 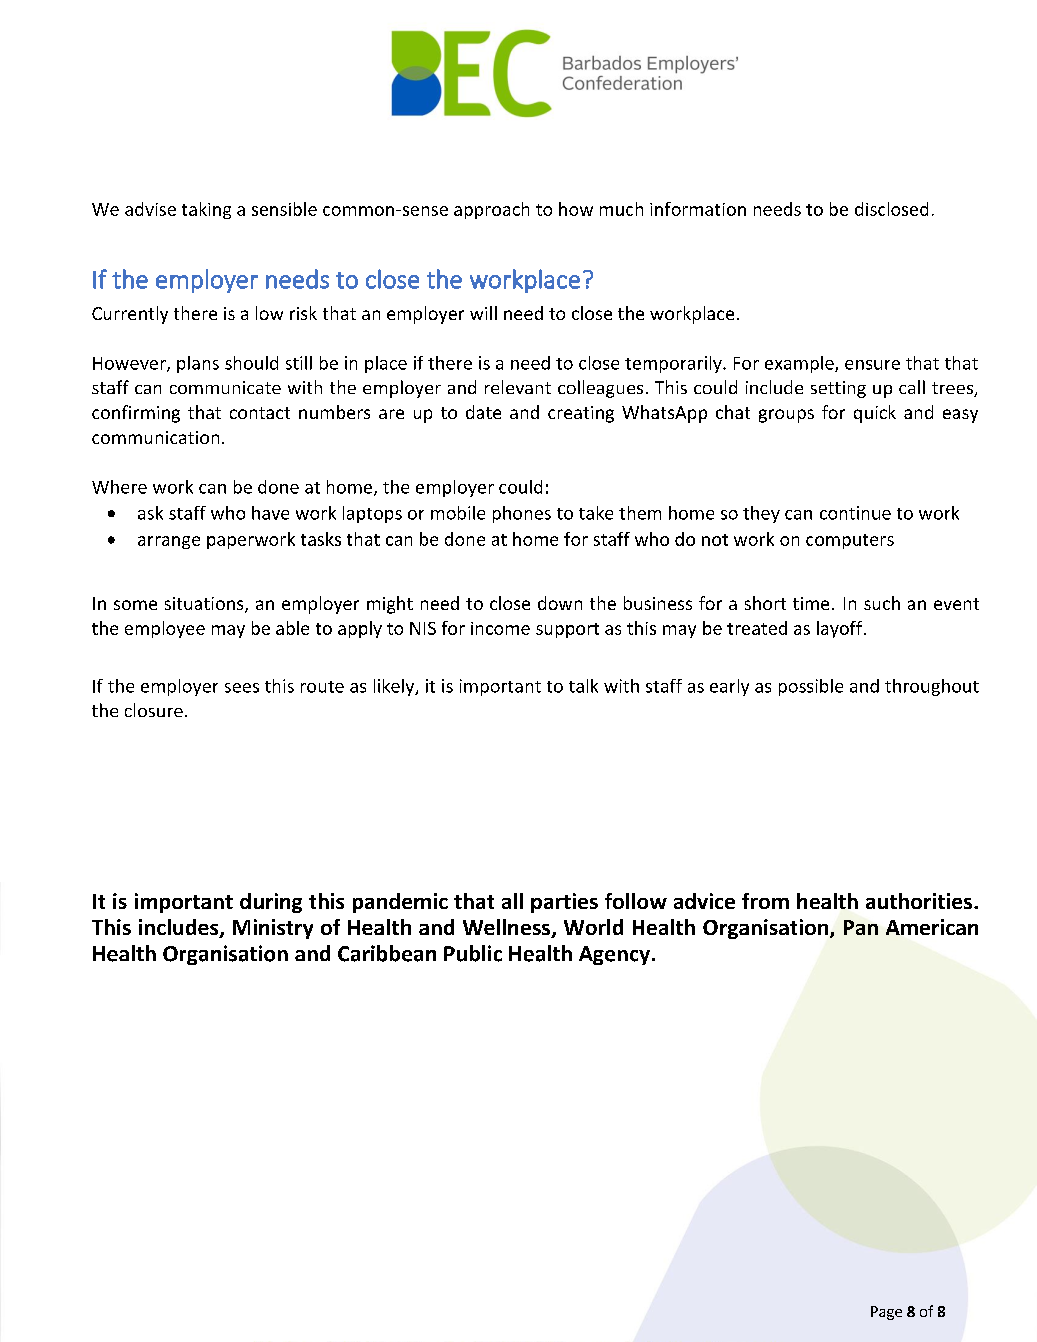 What do you see at coordinates (698, 209) in the screenshot?
I see `information` at bounding box center [698, 209].
